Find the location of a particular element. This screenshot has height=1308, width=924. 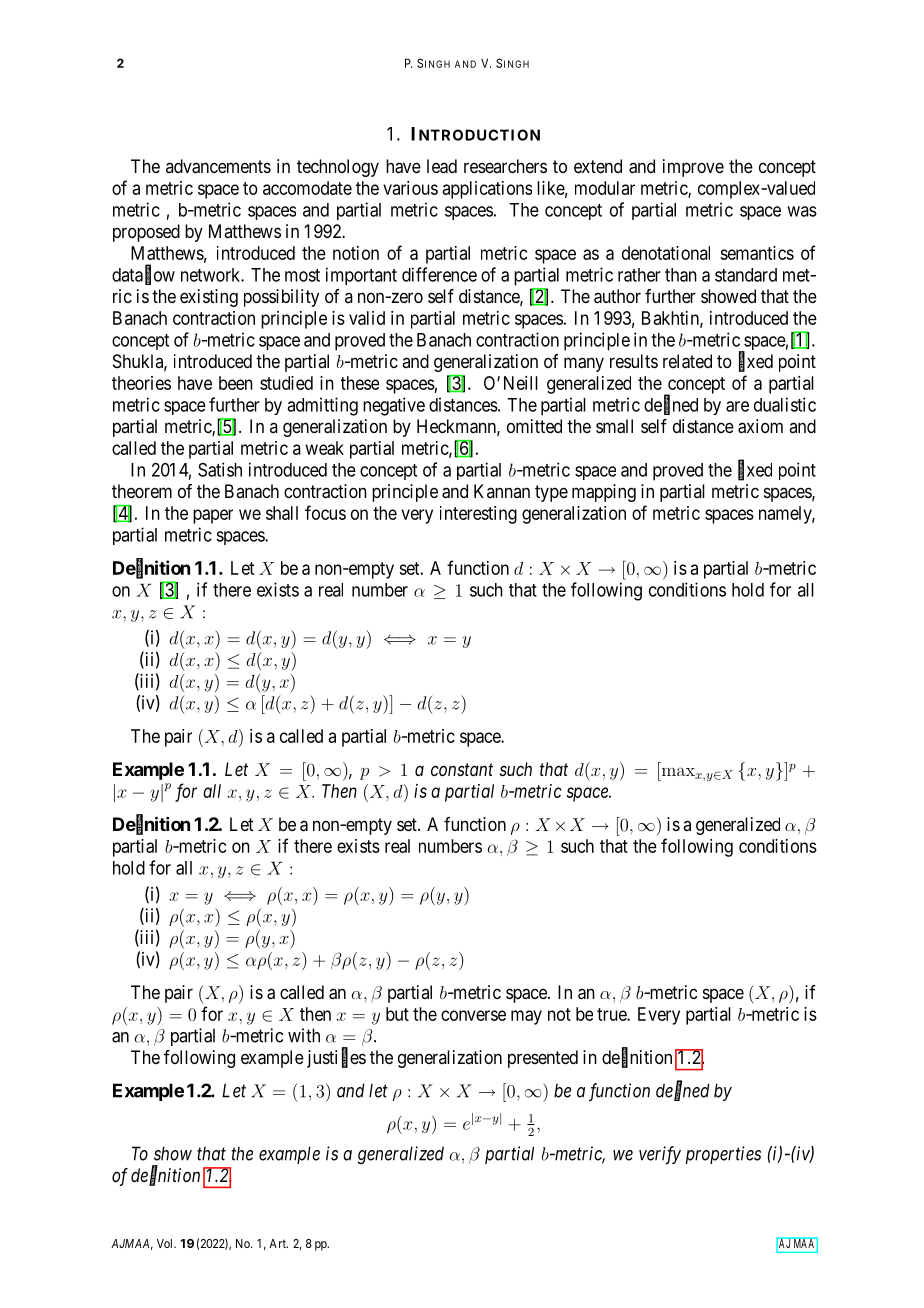

mapping is located at coordinates (604, 493).
